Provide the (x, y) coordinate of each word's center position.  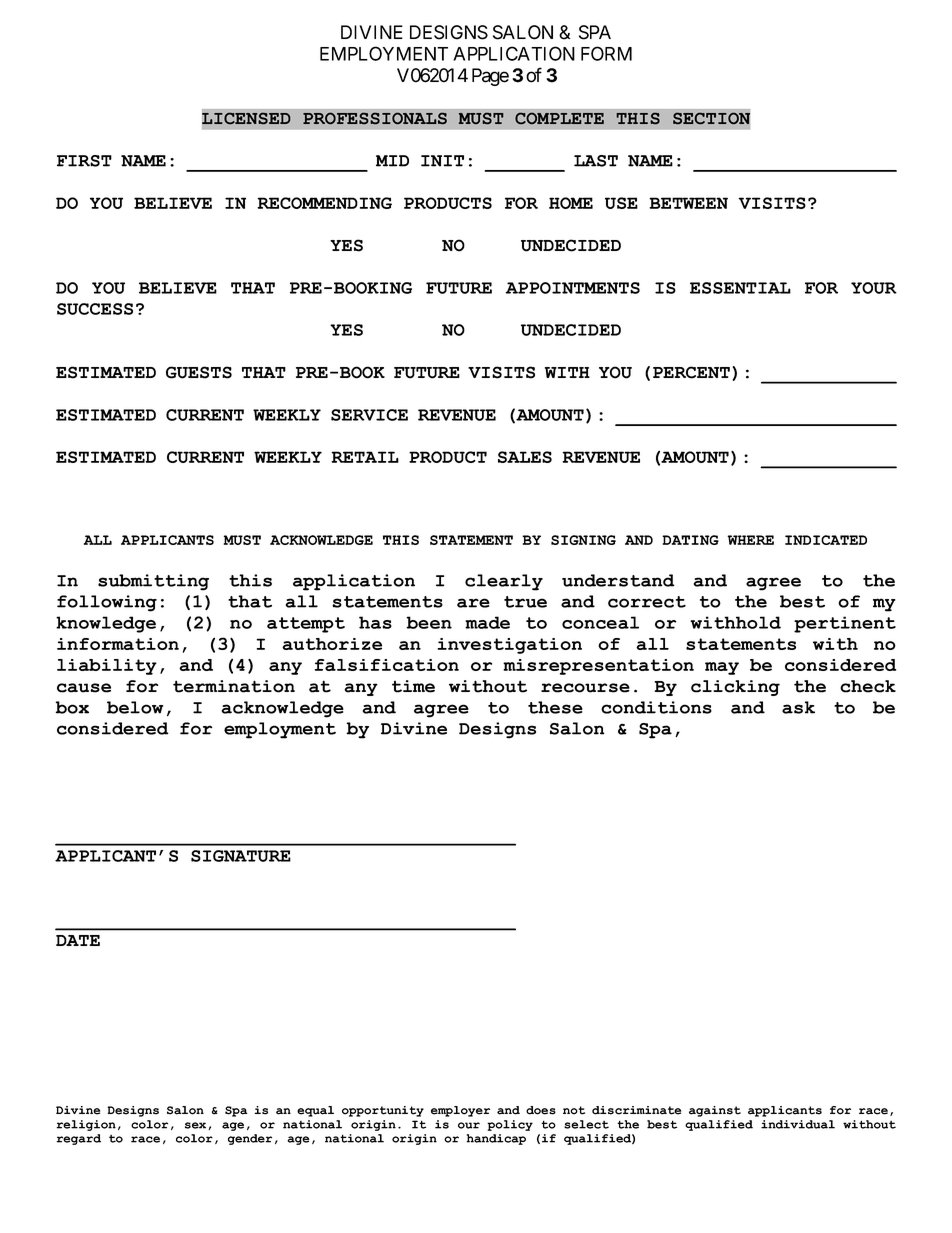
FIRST (84, 161)
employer (460, 1111)
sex (197, 1126)
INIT (442, 161)
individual (798, 1124)
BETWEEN (688, 203)
